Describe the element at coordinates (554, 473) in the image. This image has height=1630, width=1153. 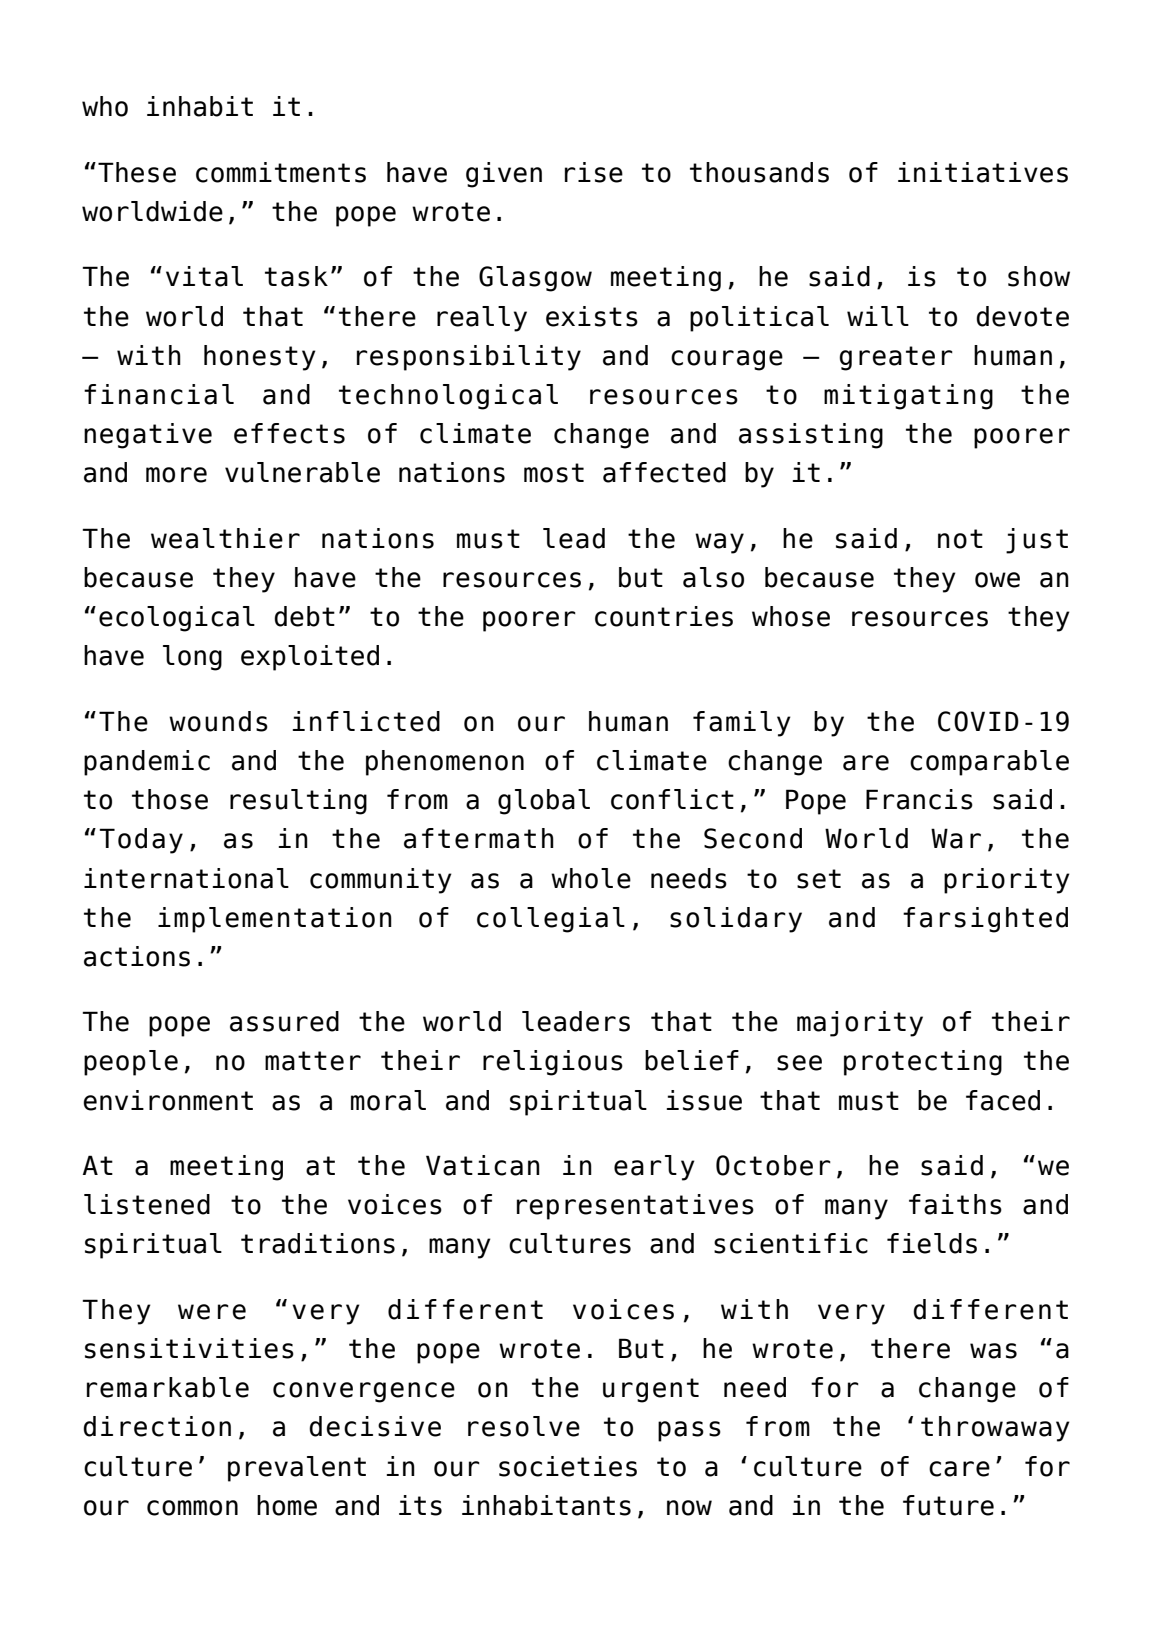
I see `most` at that location.
